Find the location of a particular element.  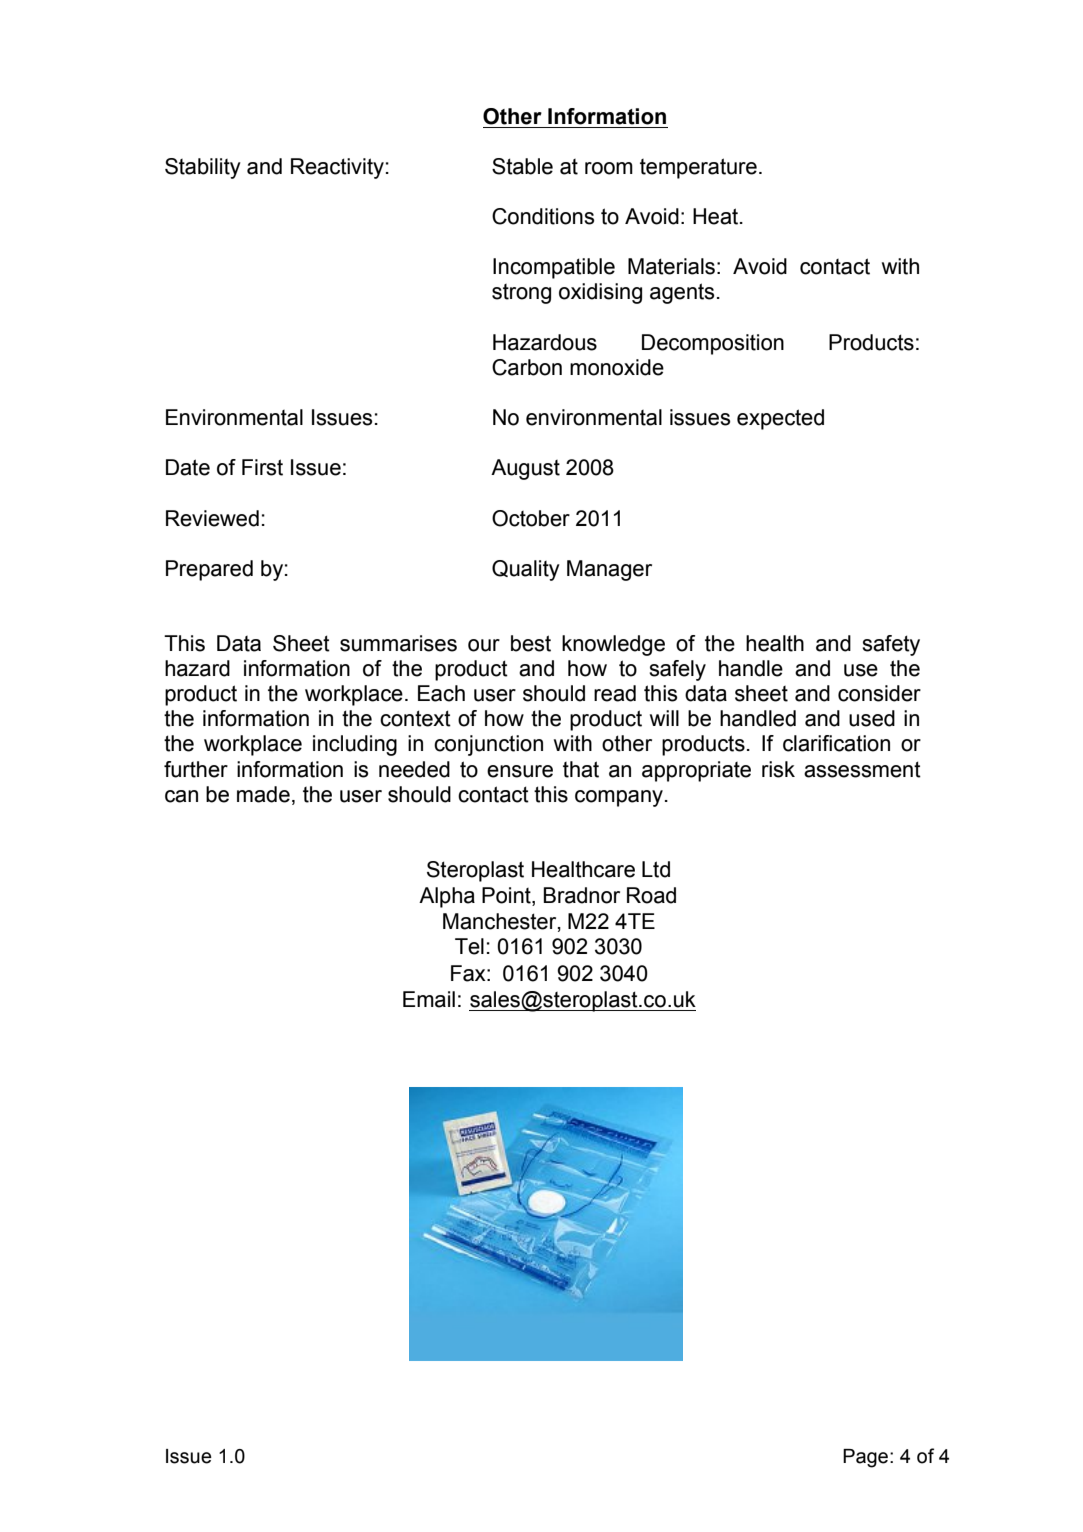

First is located at coordinates (262, 467).
